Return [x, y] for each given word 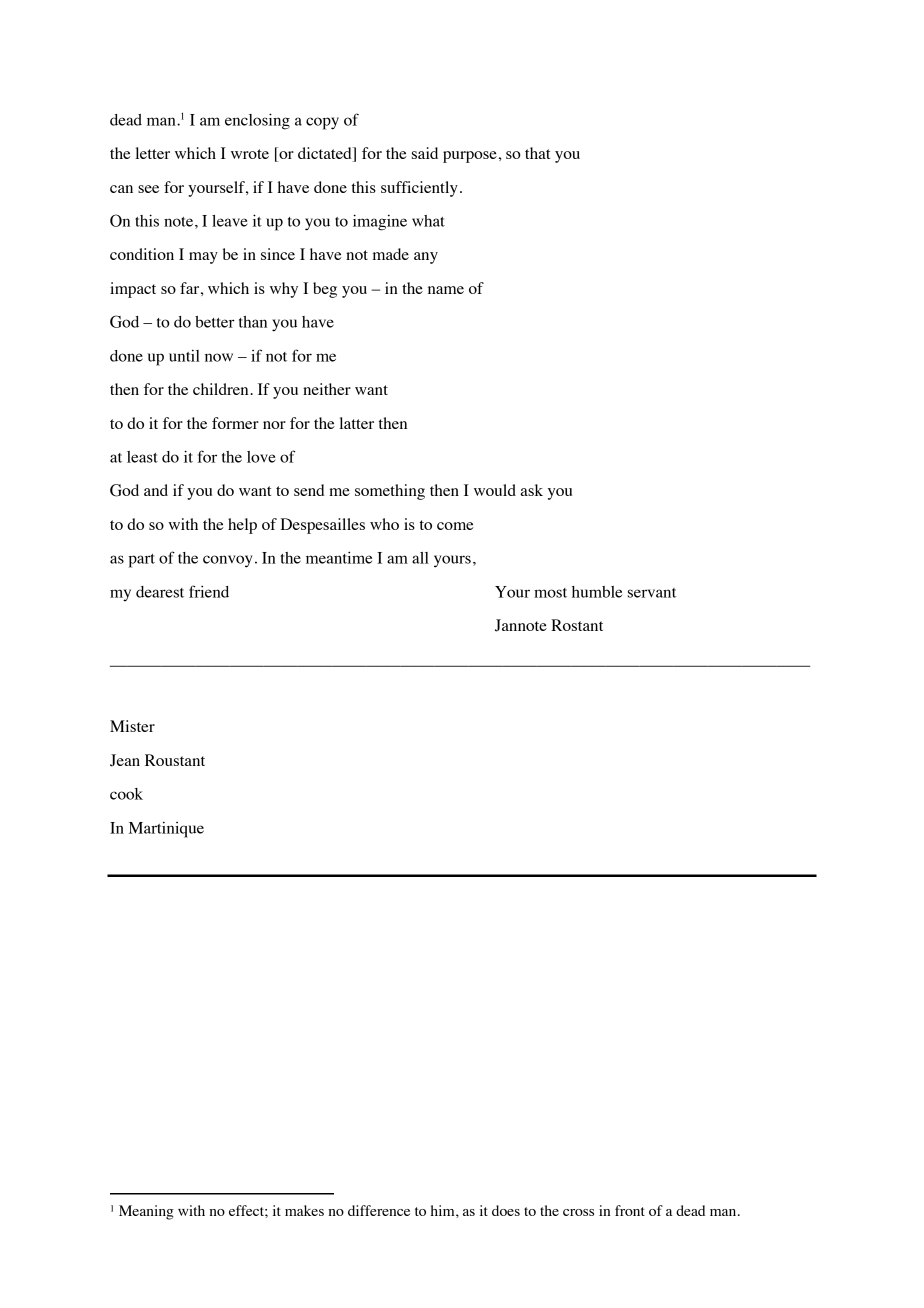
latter [356, 423]
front [630, 1210]
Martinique [166, 829]
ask [531, 490]
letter [152, 153]
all [420, 558]
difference [379, 1210]
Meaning [146, 1212]
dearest [160, 592]
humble [597, 592]
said [425, 153]
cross [578, 1212]
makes [304, 1210]
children [222, 389]
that [537, 153]
